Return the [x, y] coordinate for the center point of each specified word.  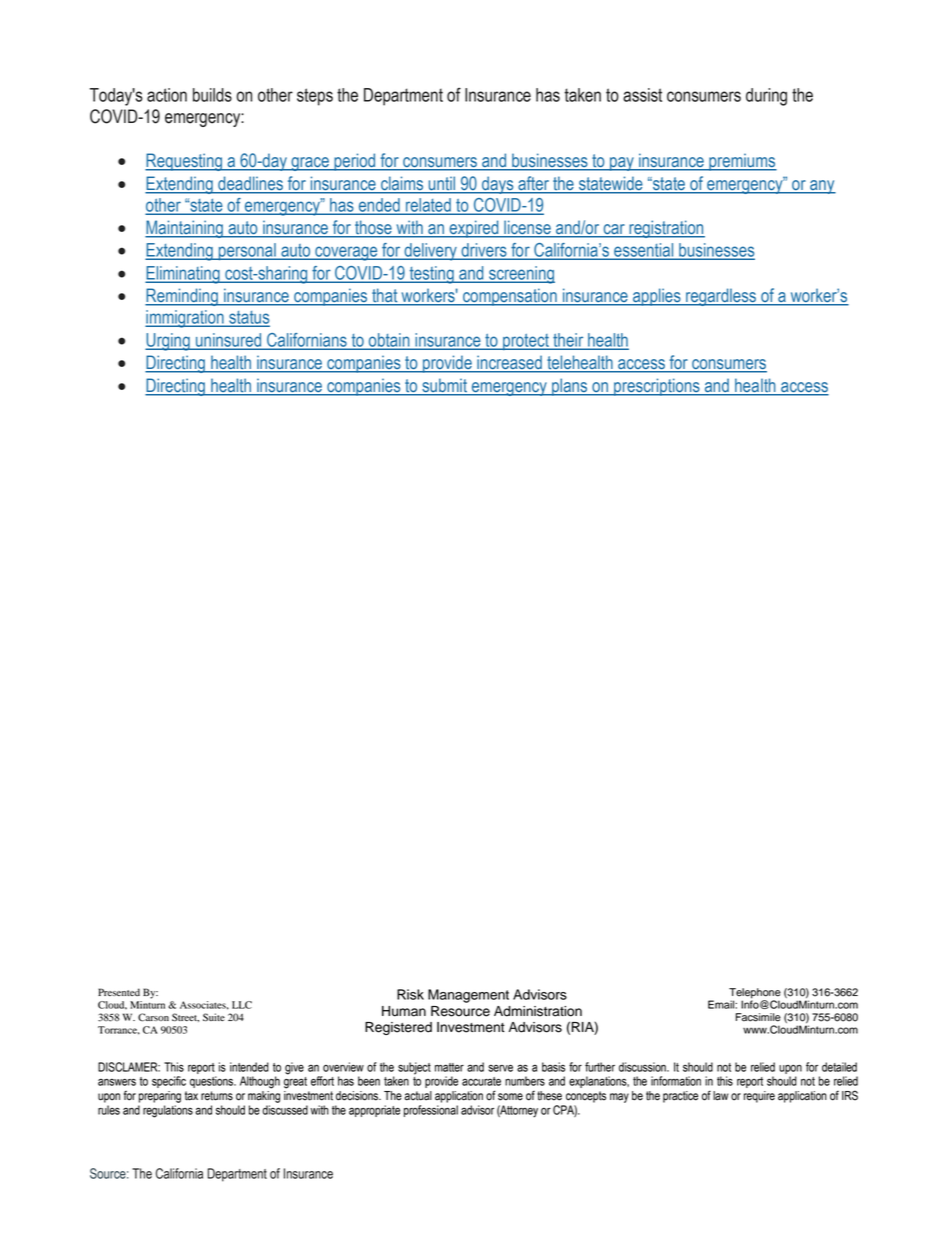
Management [468, 996]
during [766, 97]
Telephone [755, 994]
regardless [721, 297]
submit [445, 385]
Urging [168, 342]
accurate [481, 1081]
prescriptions [657, 387]
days [498, 185]
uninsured [229, 341]
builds [212, 95]
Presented [119, 992]
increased [509, 363]
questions [213, 1082]
